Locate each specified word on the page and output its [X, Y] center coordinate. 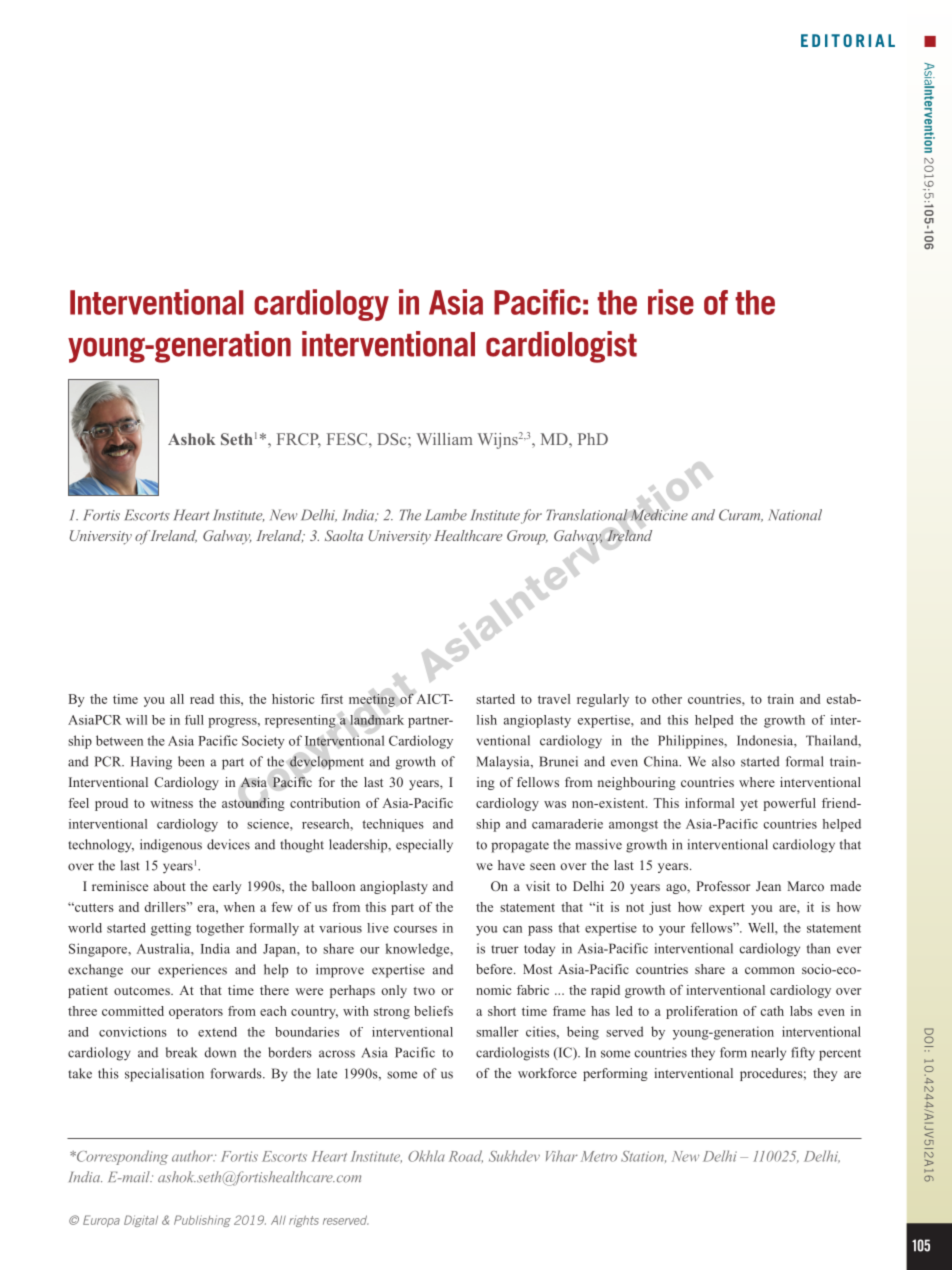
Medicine [659, 515]
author [193, 1156]
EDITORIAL [848, 40]
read [202, 699]
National [795, 515]
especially [424, 846]
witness [171, 803]
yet [749, 805]
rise [671, 302]
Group [527, 537]
